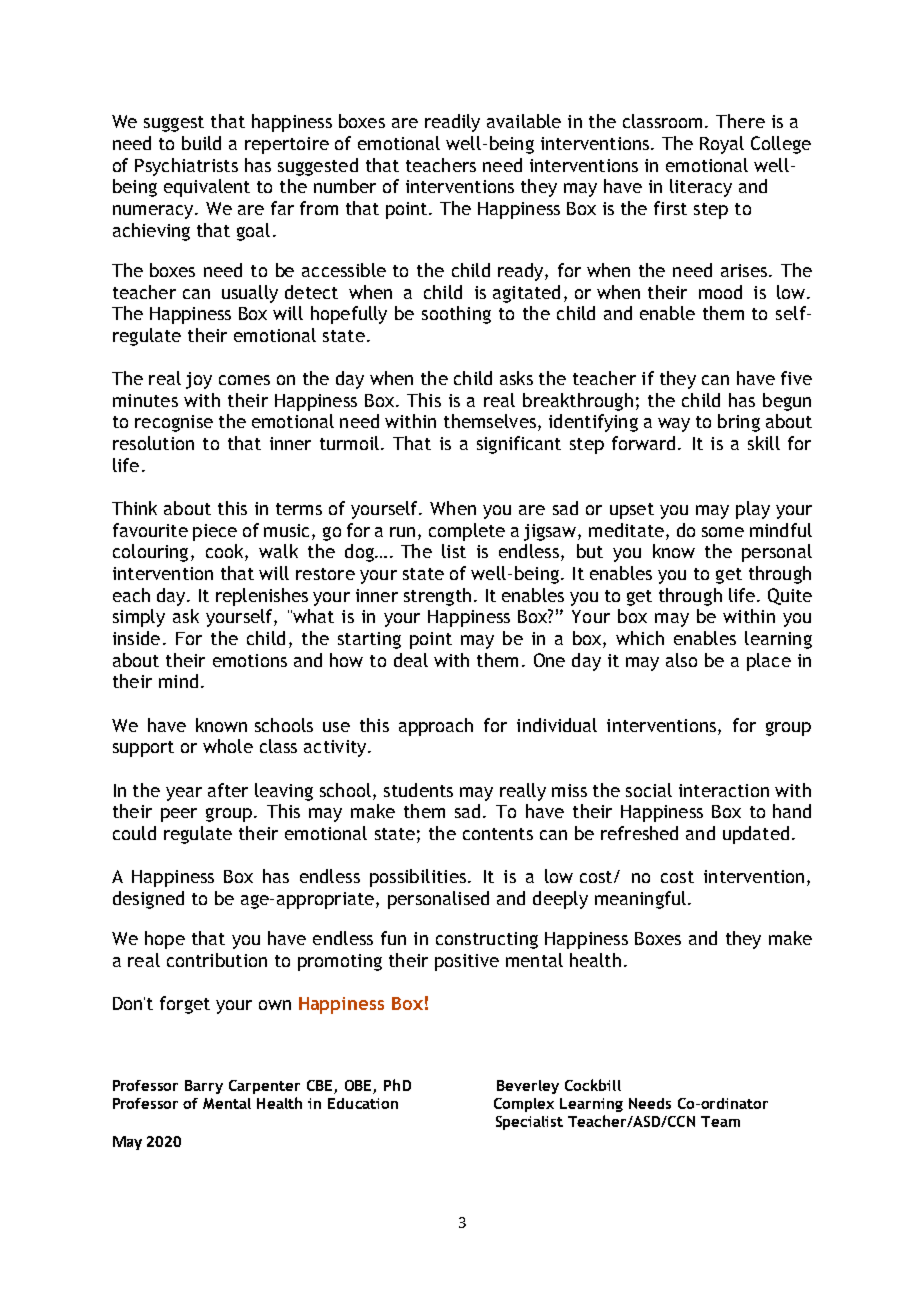 The height and width of the page is (1308, 924). I want to click on Team, so click(720, 1121).
